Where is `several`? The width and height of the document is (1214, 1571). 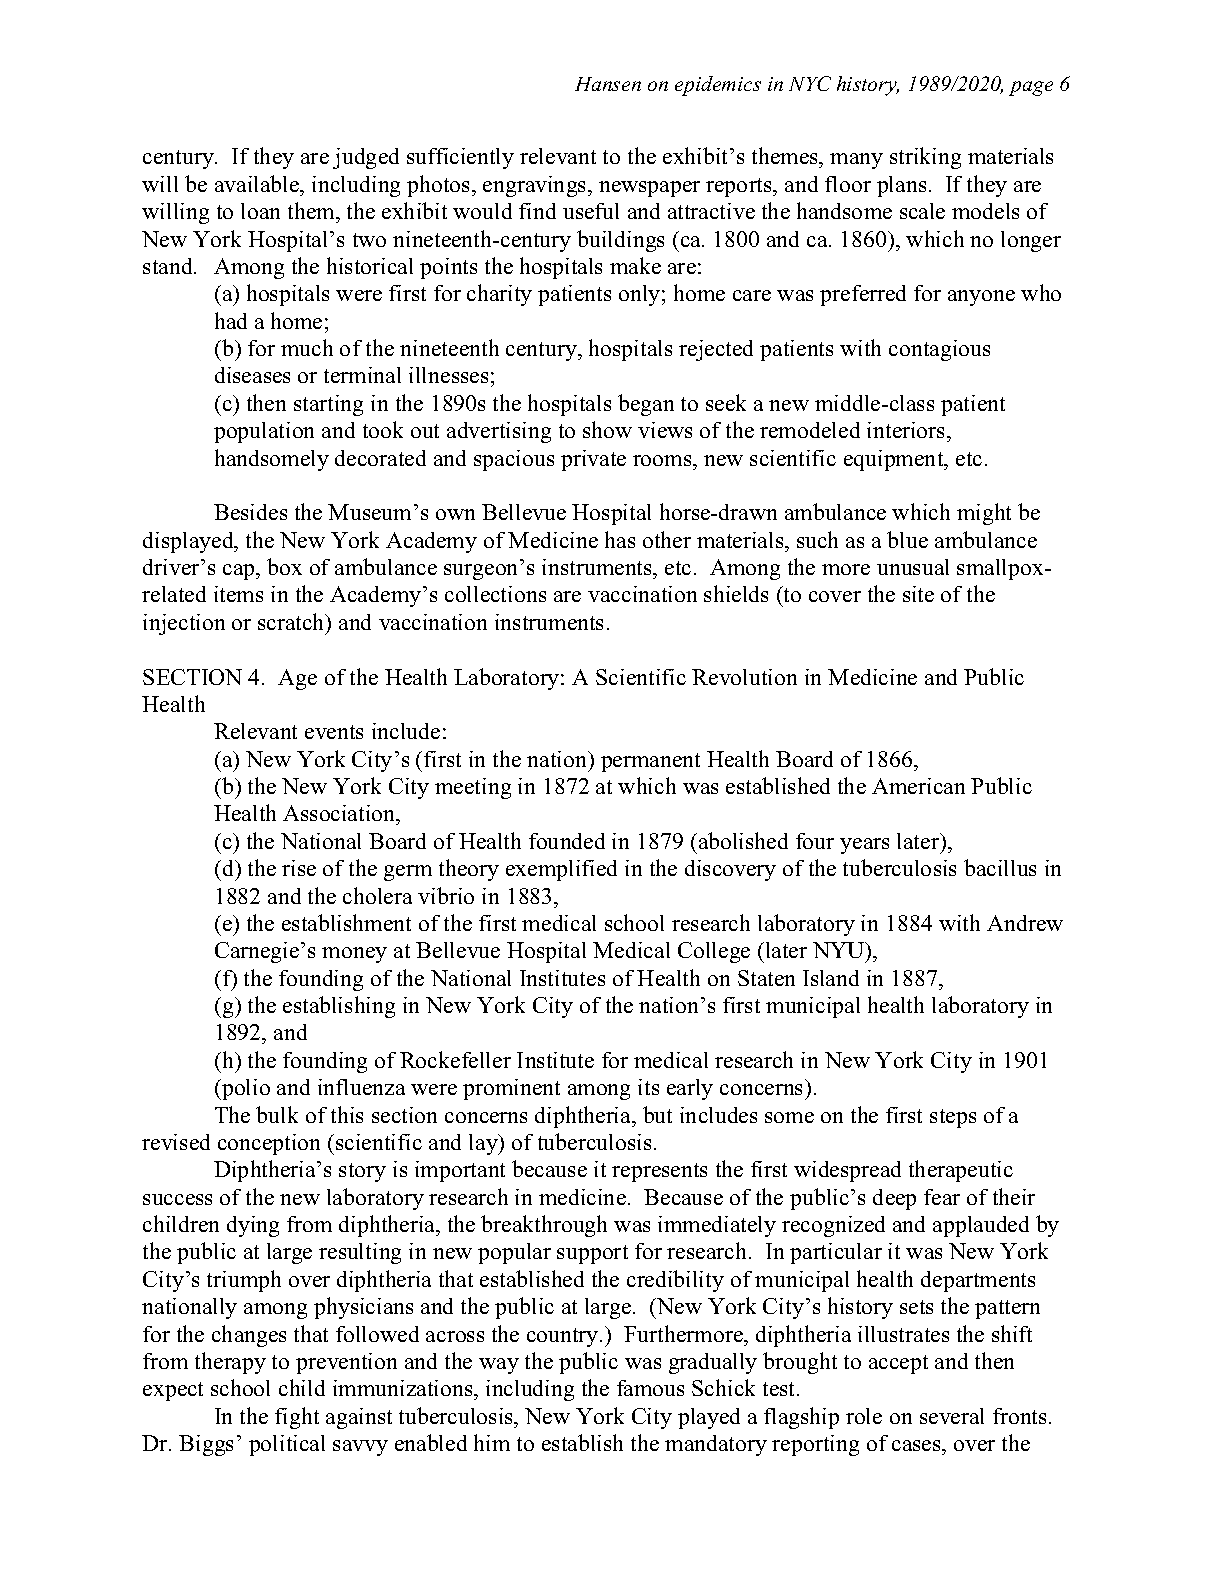
several is located at coordinates (952, 1416).
